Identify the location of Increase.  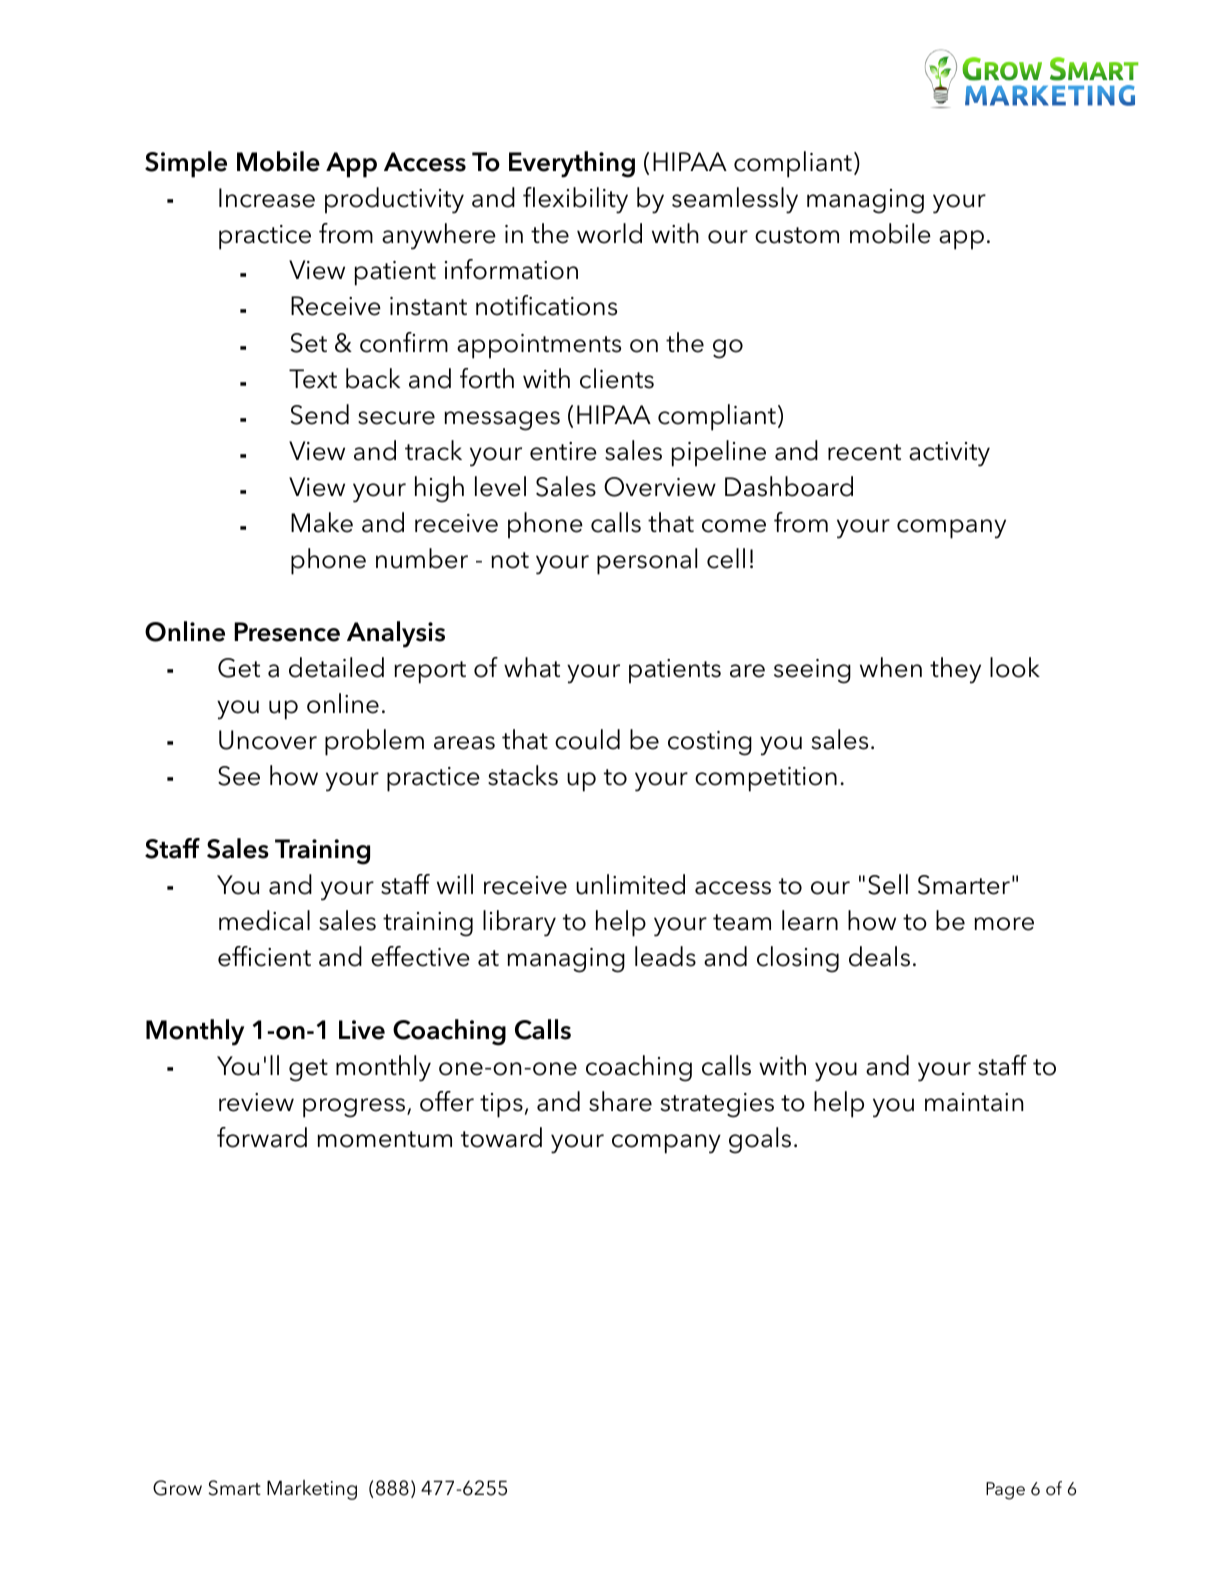
(267, 198).
